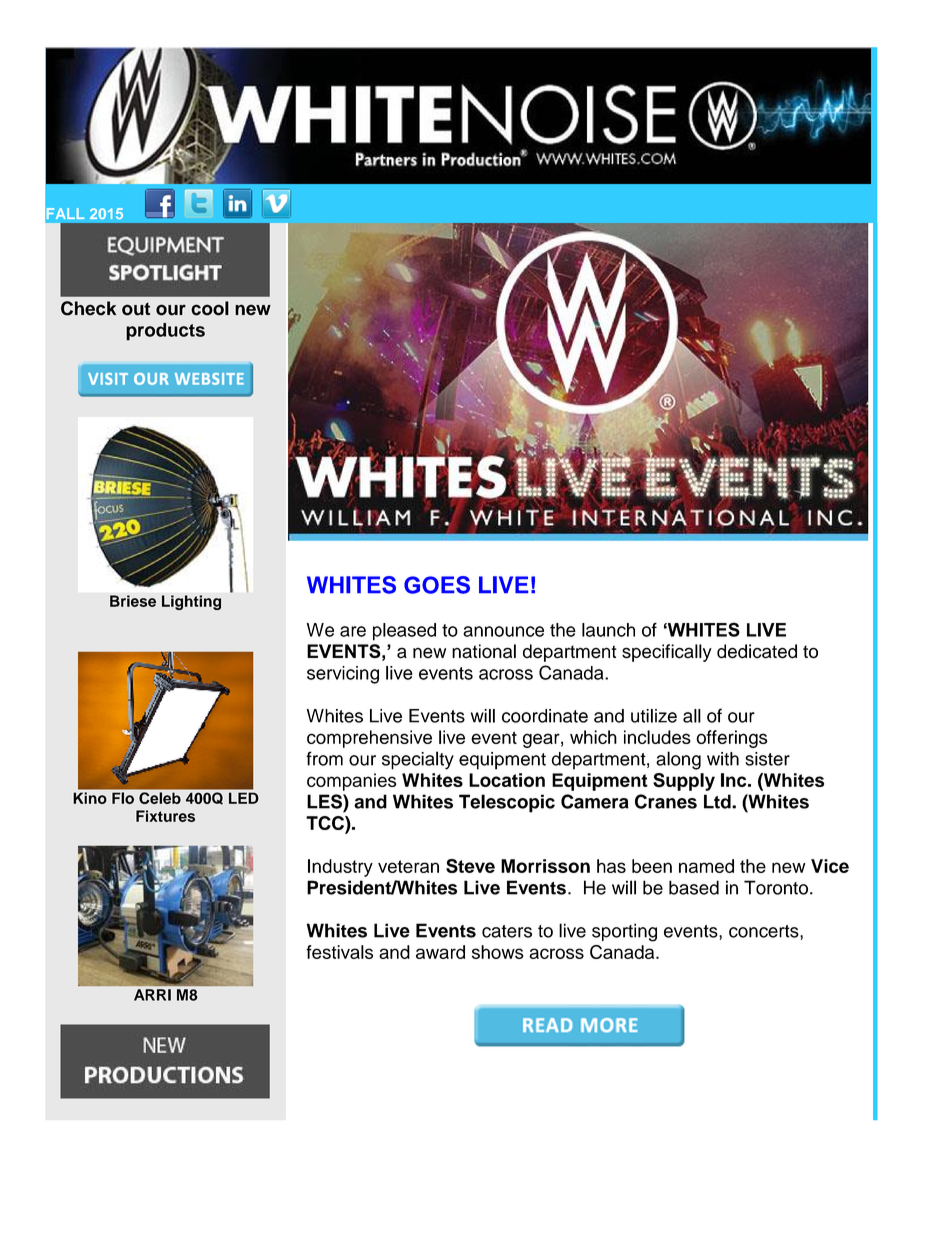 Image resolution: width=952 pixels, height=1233 pixels. What do you see at coordinates (440, 952) in the screenshot?
I see `award` at bounding box center [440, 952].
